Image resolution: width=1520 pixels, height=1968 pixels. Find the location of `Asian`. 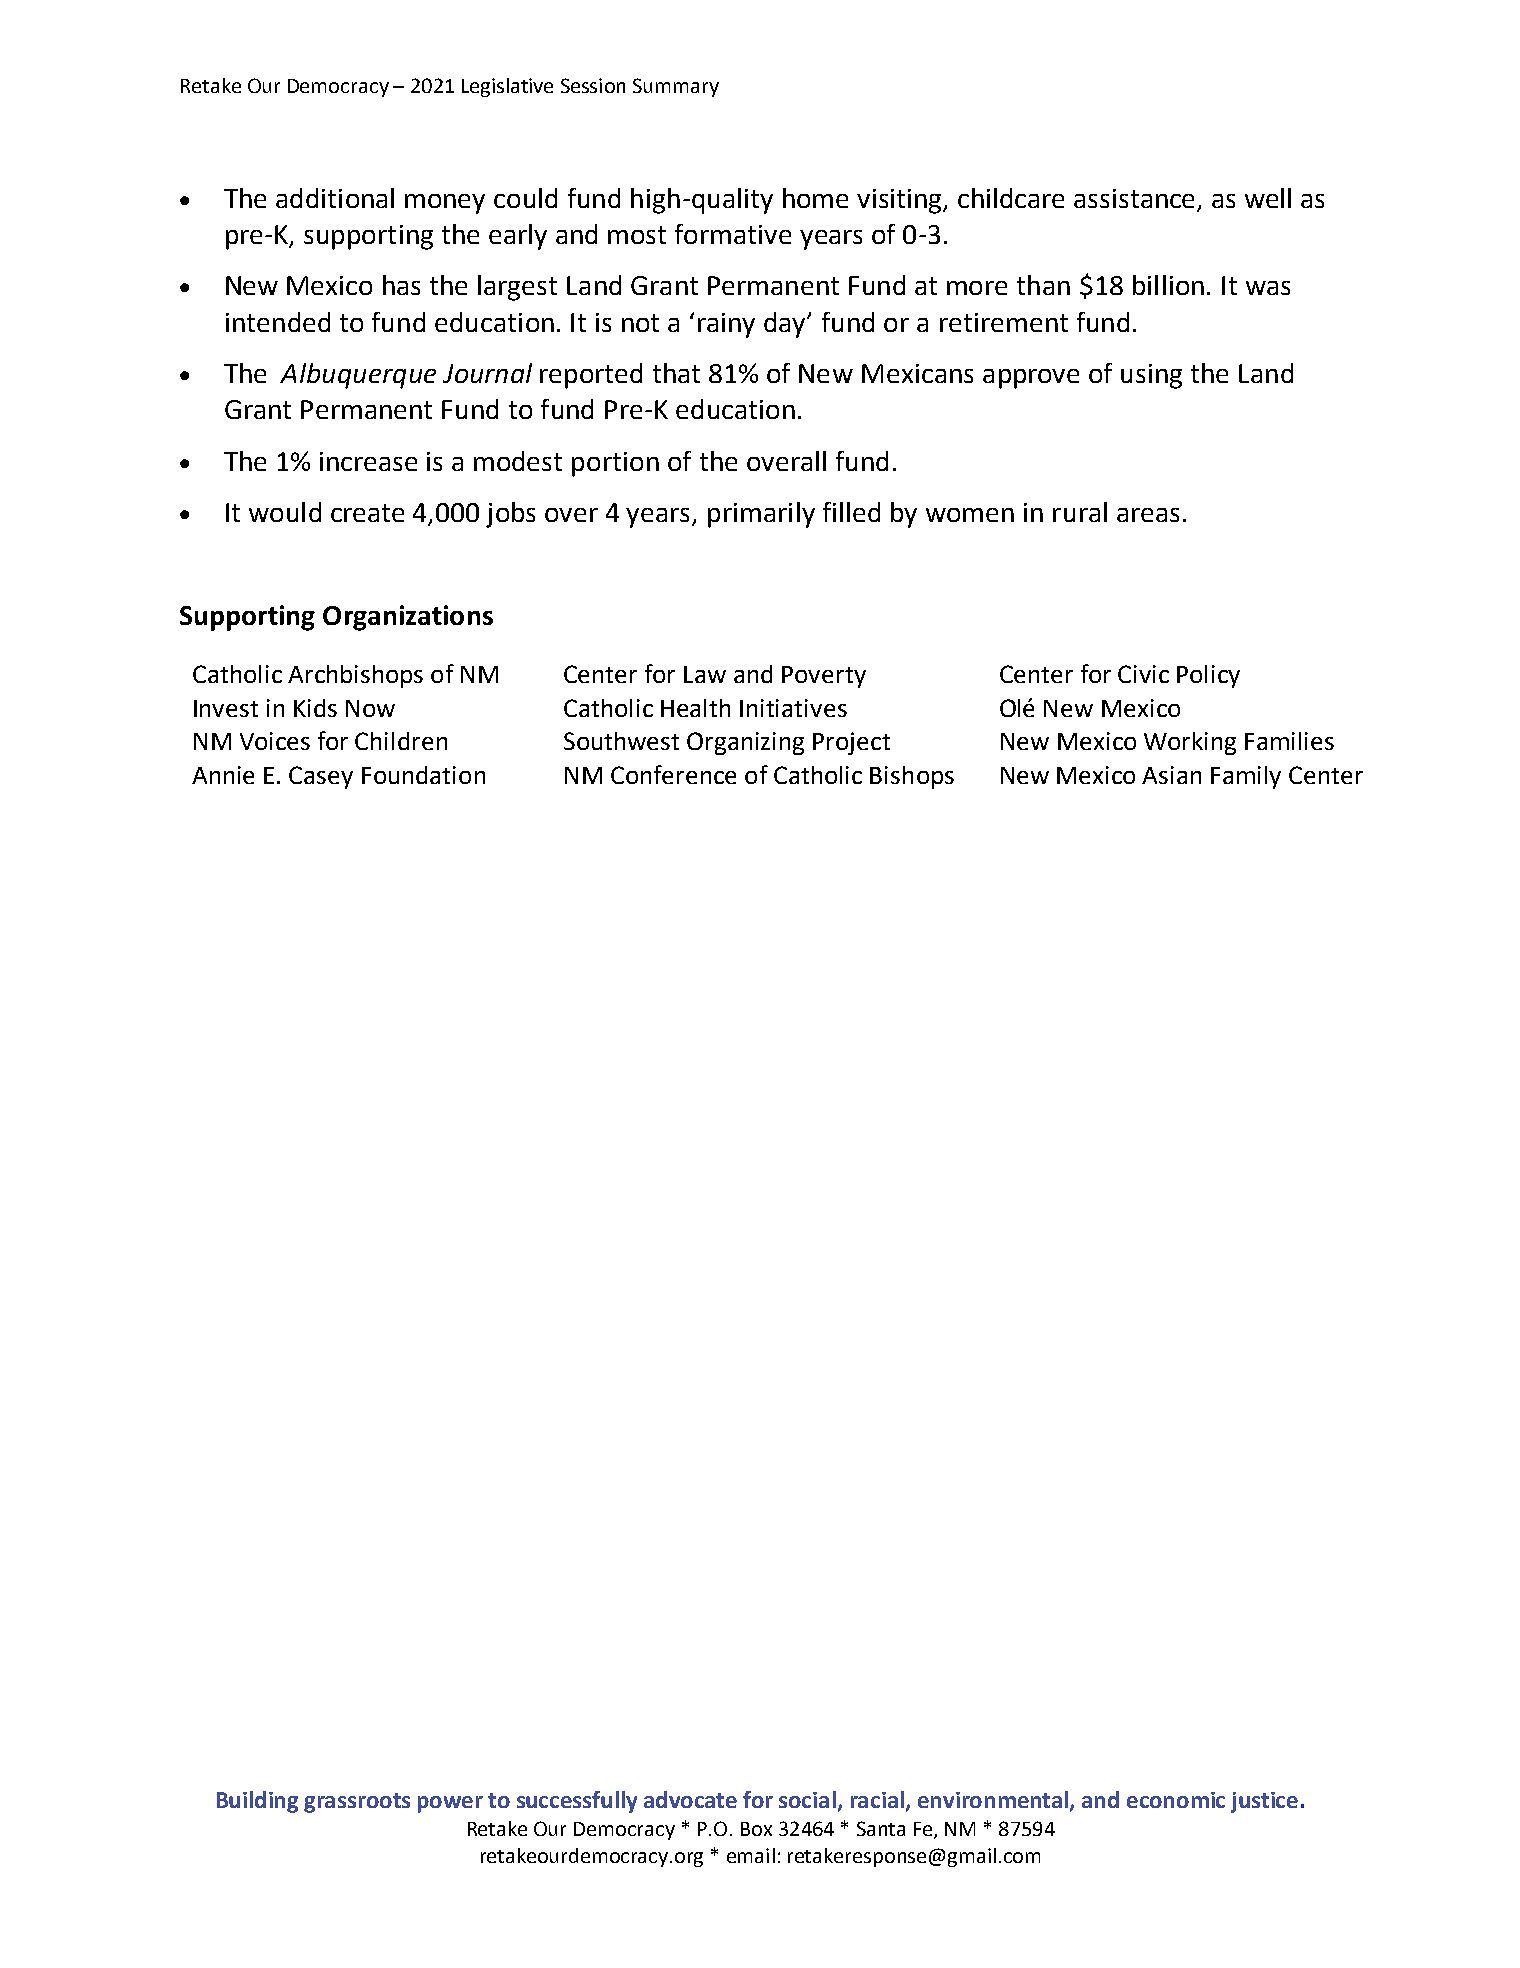

Asian is located at coordinates (1171, 775).
